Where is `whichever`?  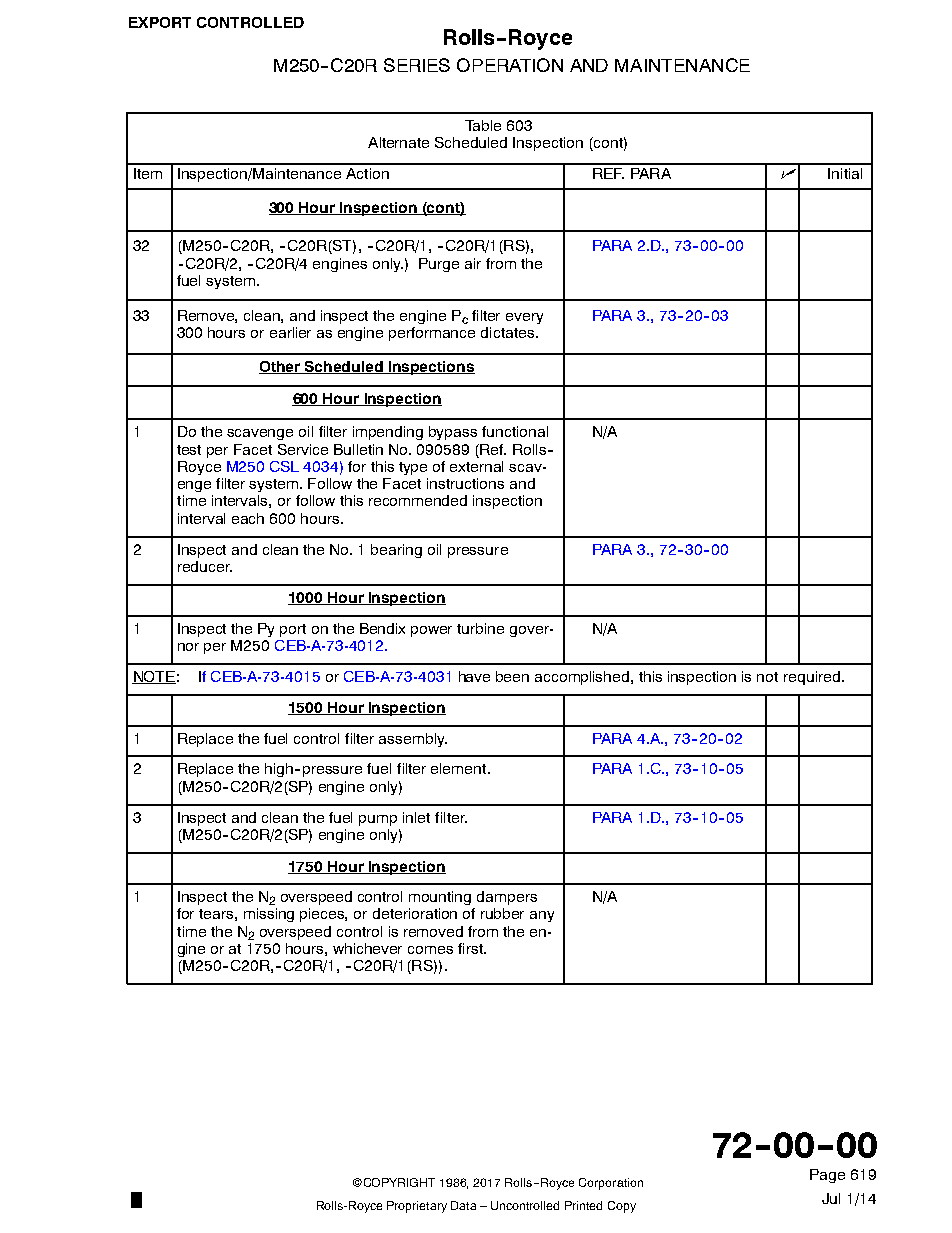 whichever is located at coordinates (367, 948).
